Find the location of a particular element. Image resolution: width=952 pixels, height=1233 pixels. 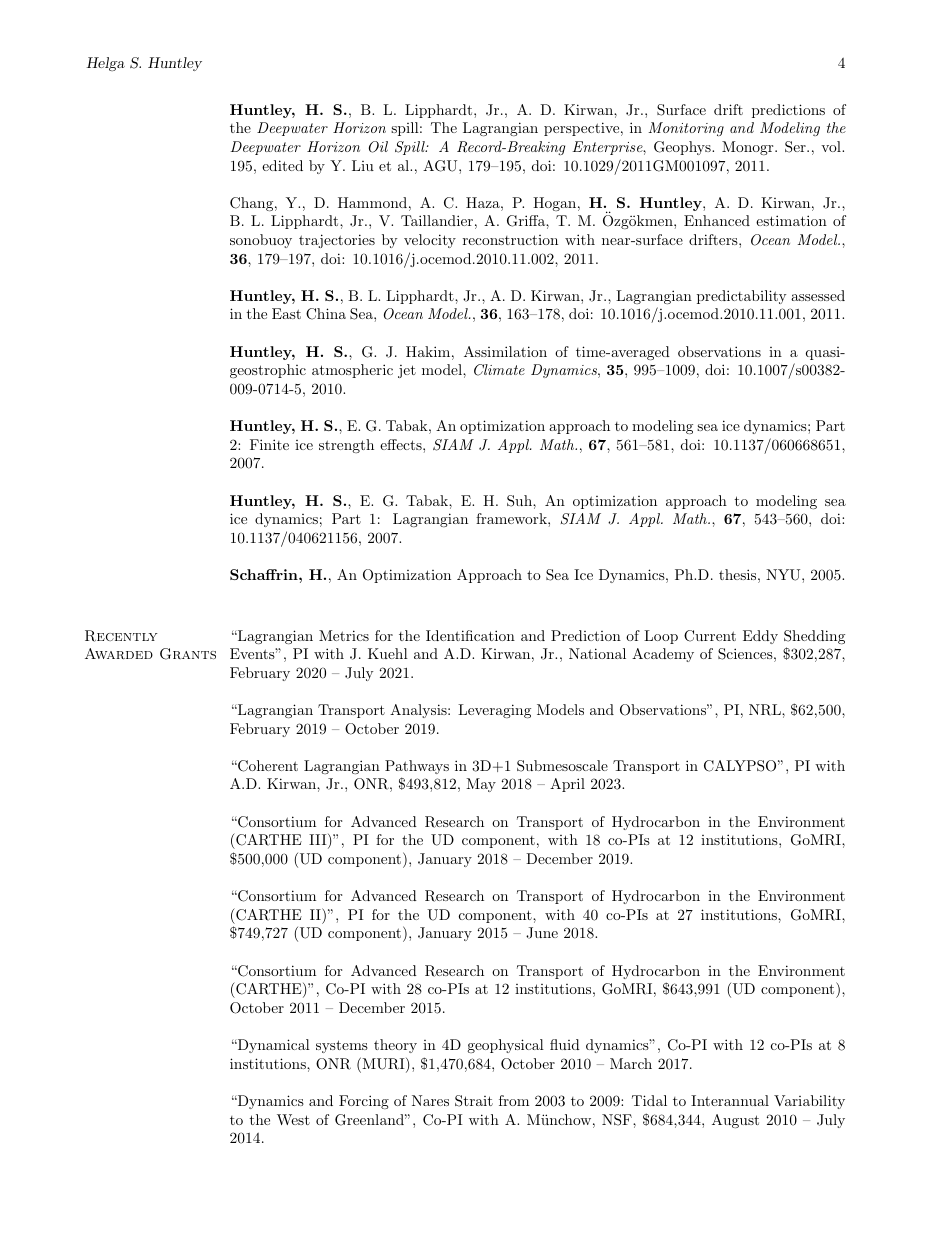

jet is located at coordinates (407, 371).
